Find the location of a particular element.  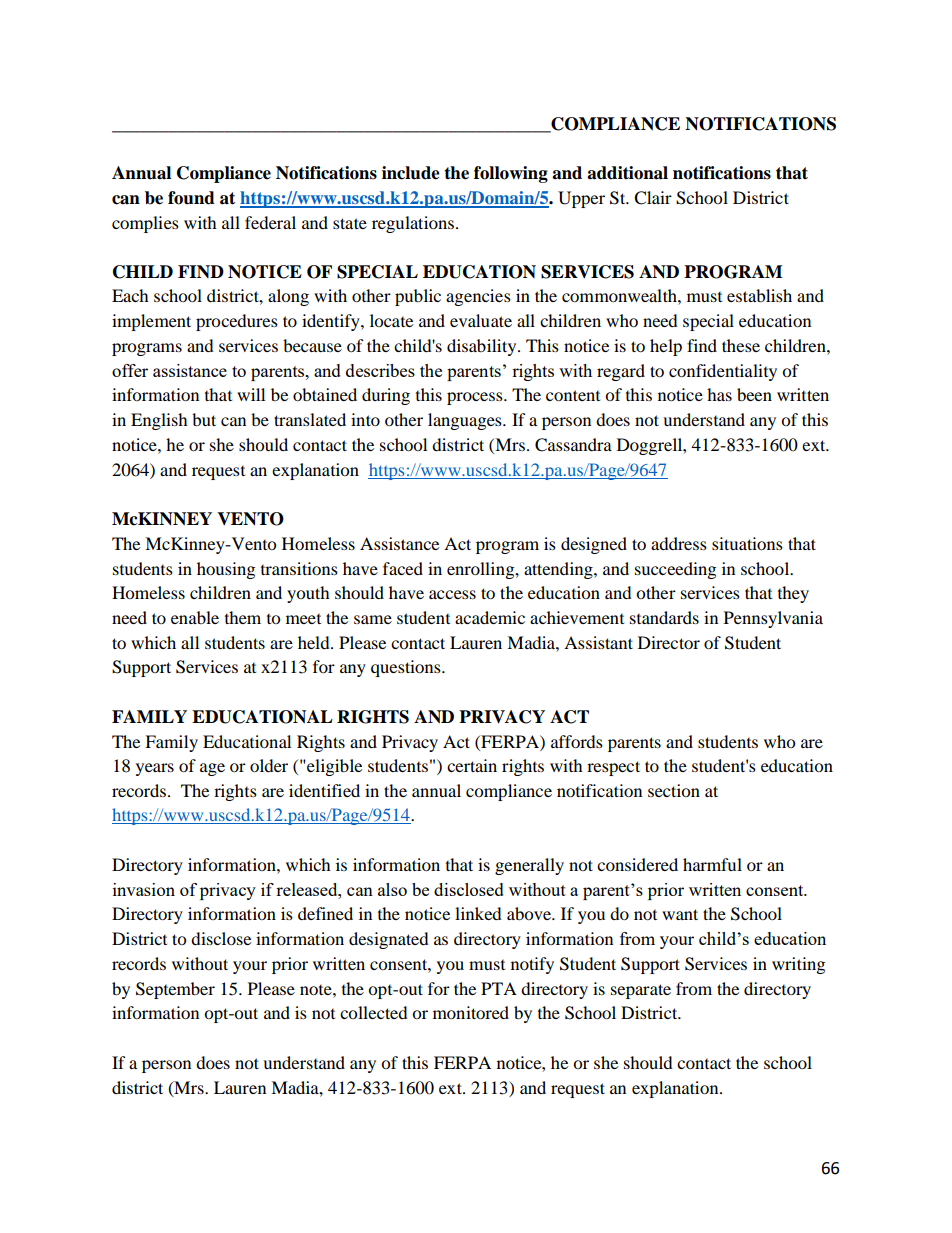

older is located at coordinates (269, 765).
